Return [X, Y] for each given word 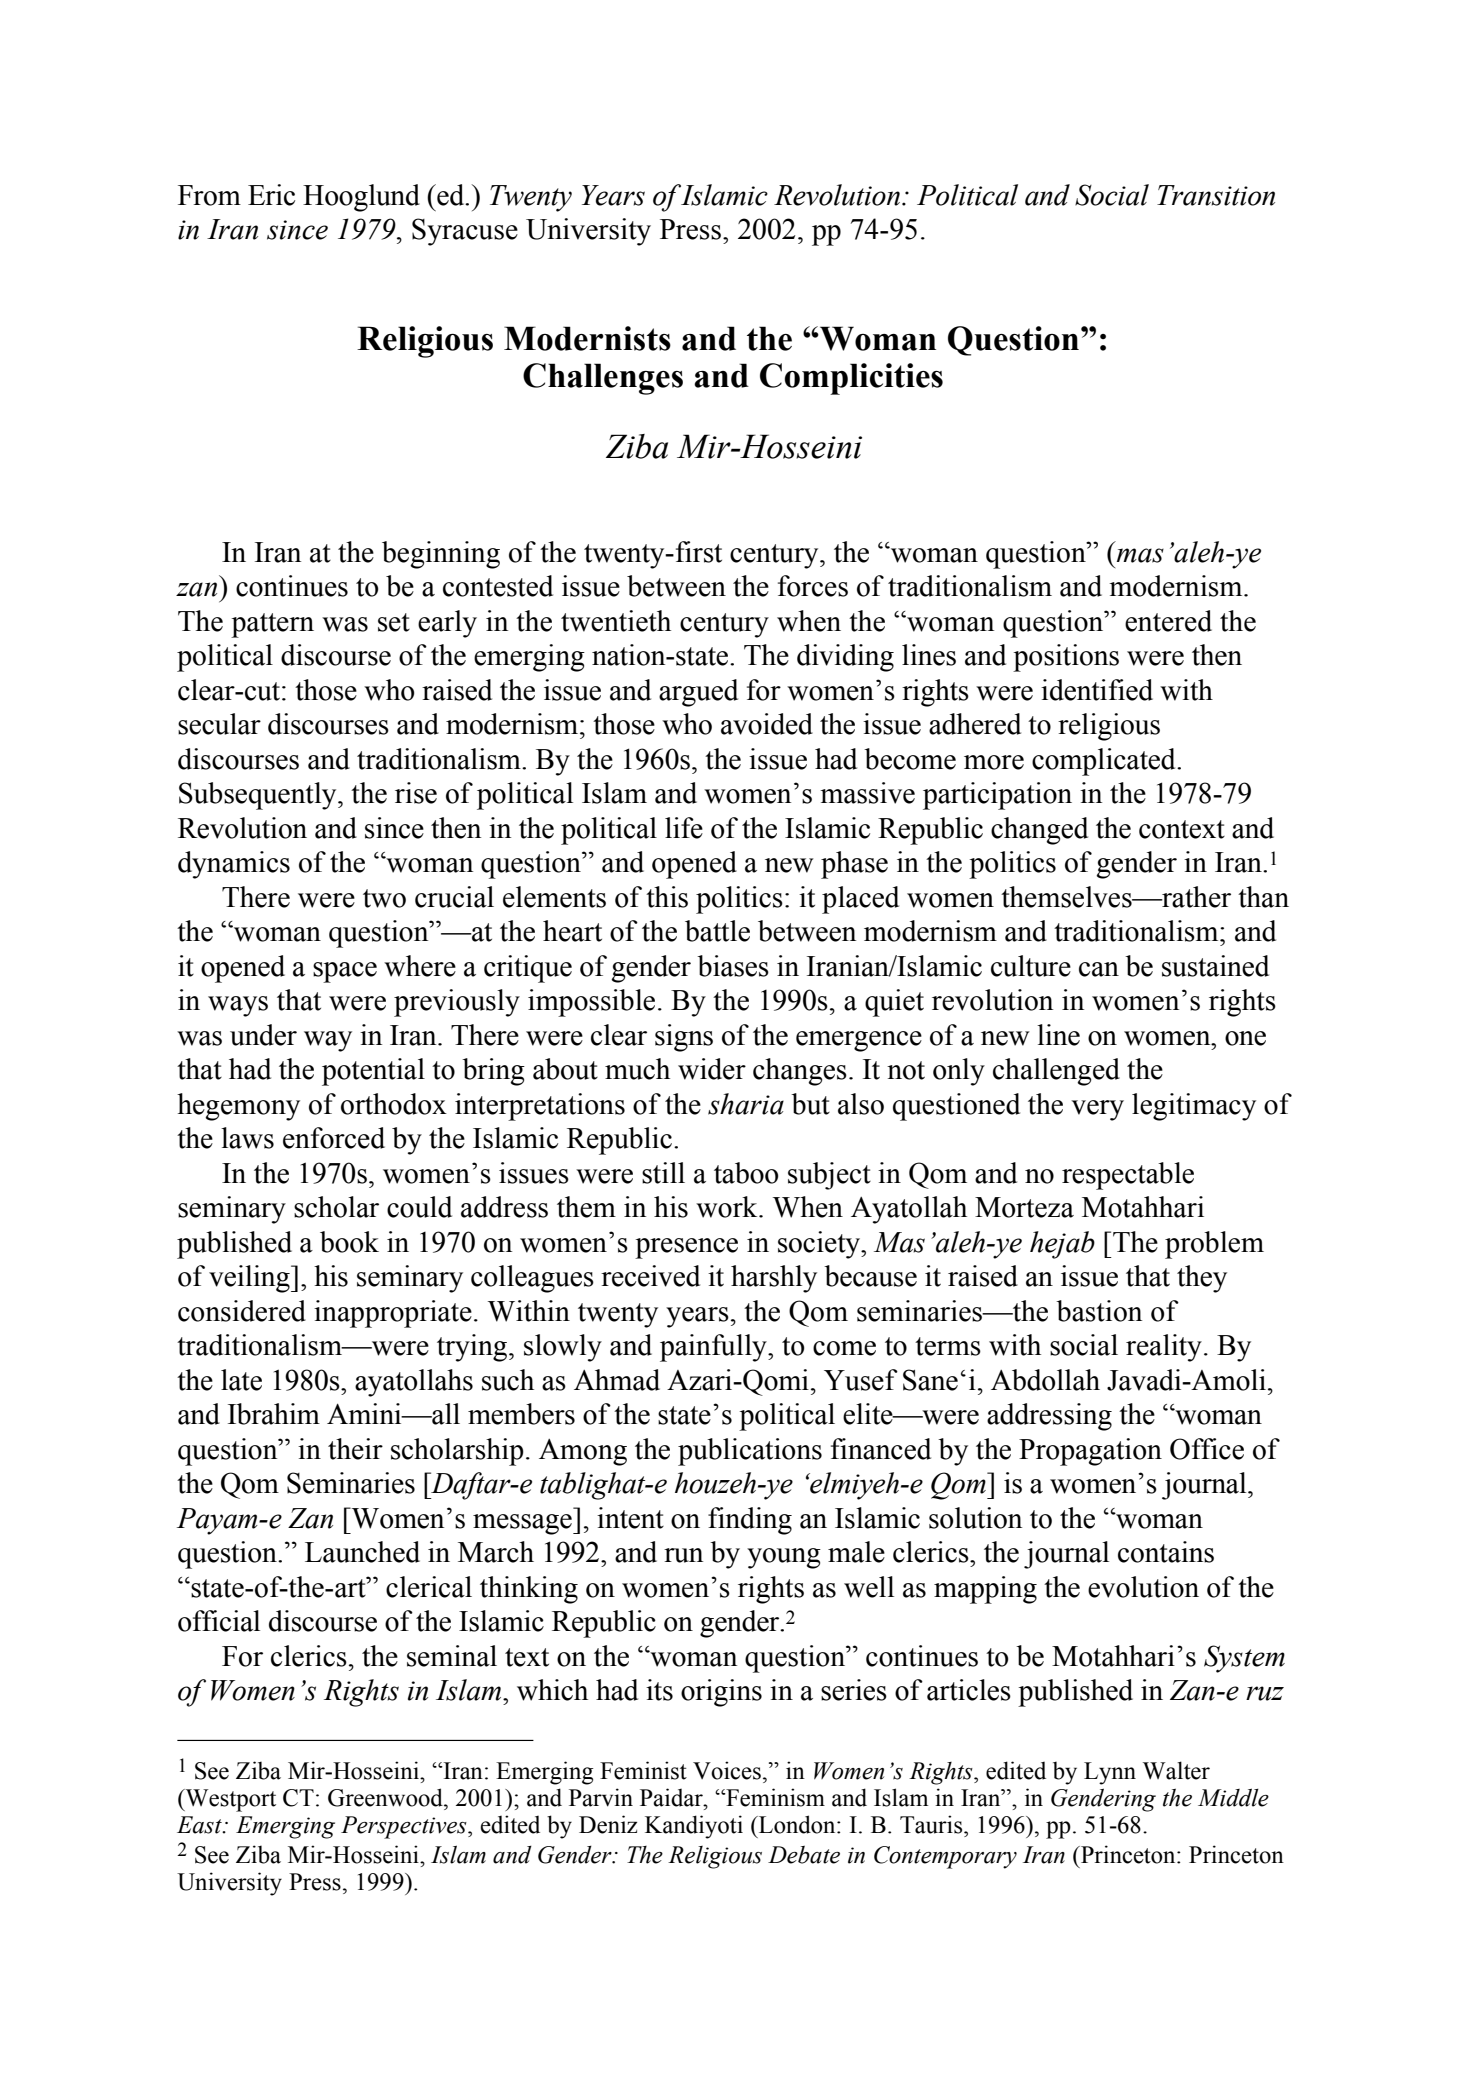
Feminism [774, 1797]
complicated [1105, 762]
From [209, 195]
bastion [1099, 1311]
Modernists [587, 338]
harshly [774, 1279]
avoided [767, 724]
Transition [1216, 195]
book [349, 1242]
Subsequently [259, 796]
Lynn [1110, 1773]
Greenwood [386, 1797]
